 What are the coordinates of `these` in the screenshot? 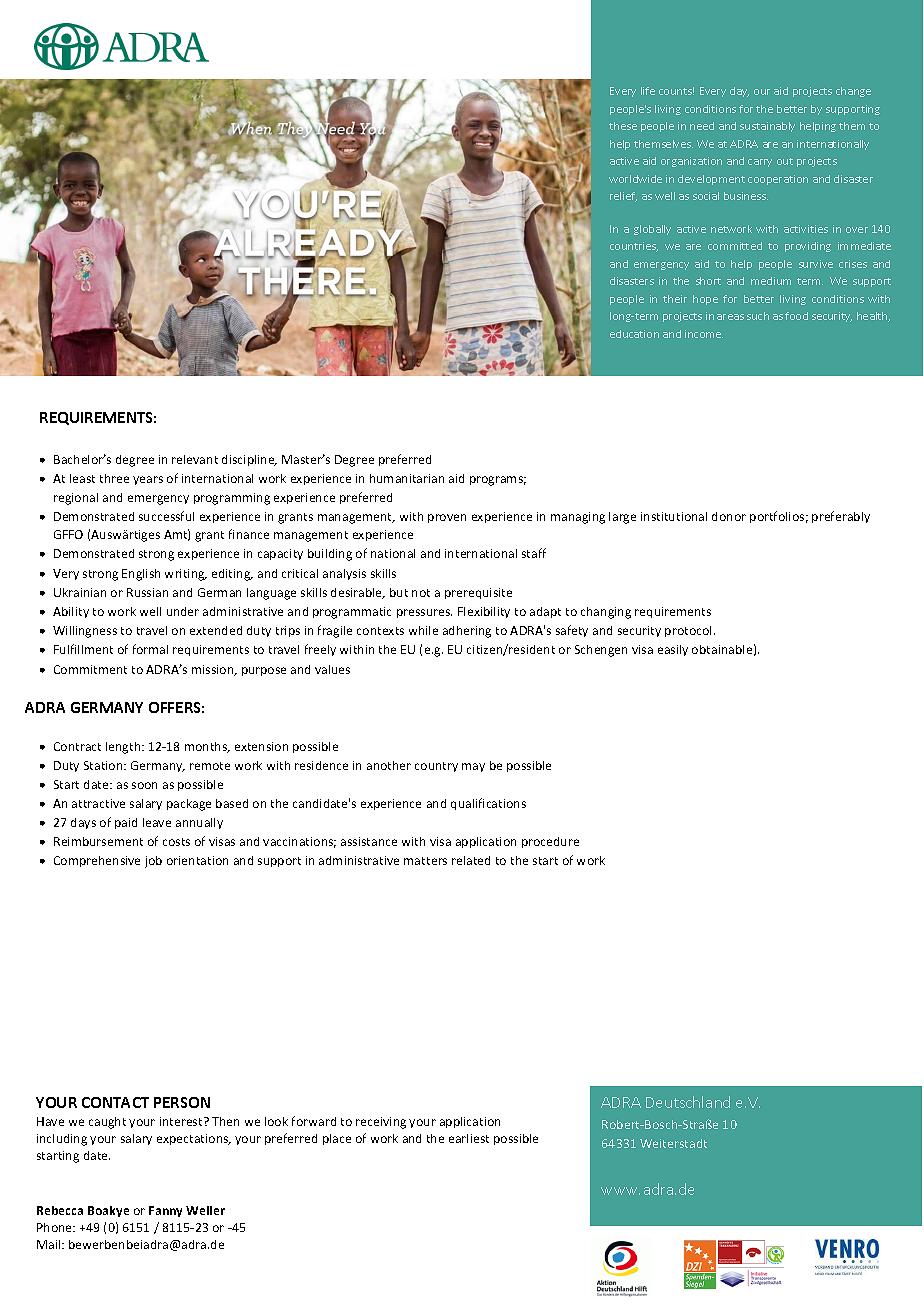 It's located at (623, 126).
